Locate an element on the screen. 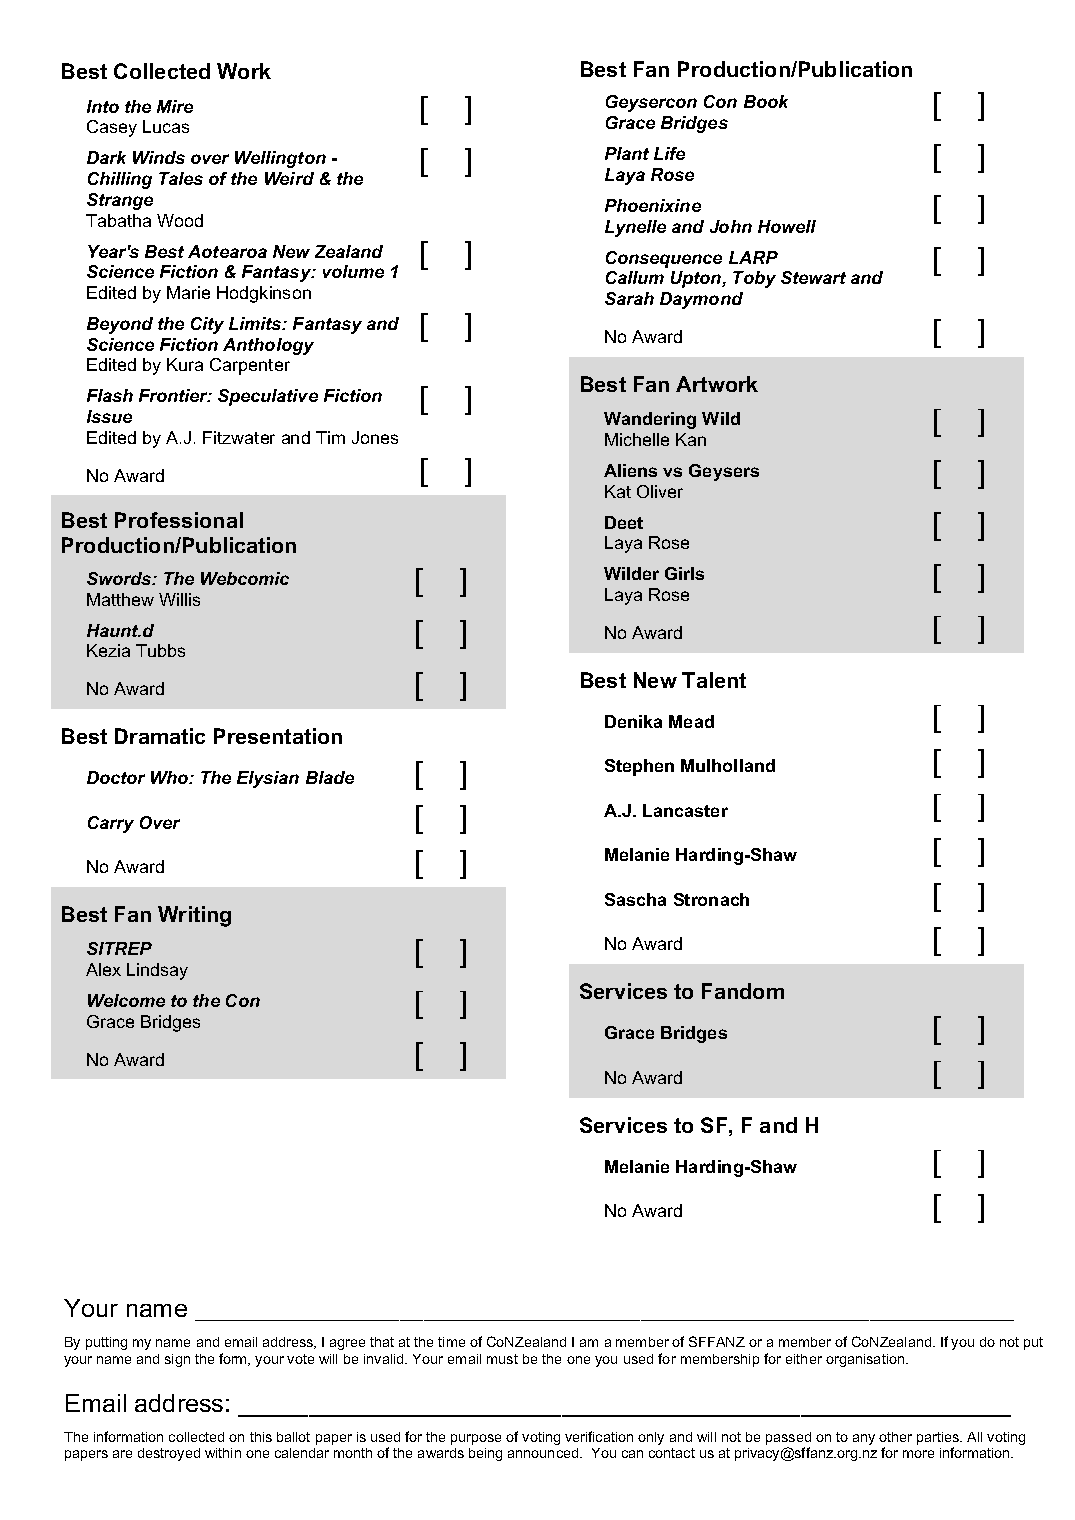  Kat is located at coordinates (618, 491).
